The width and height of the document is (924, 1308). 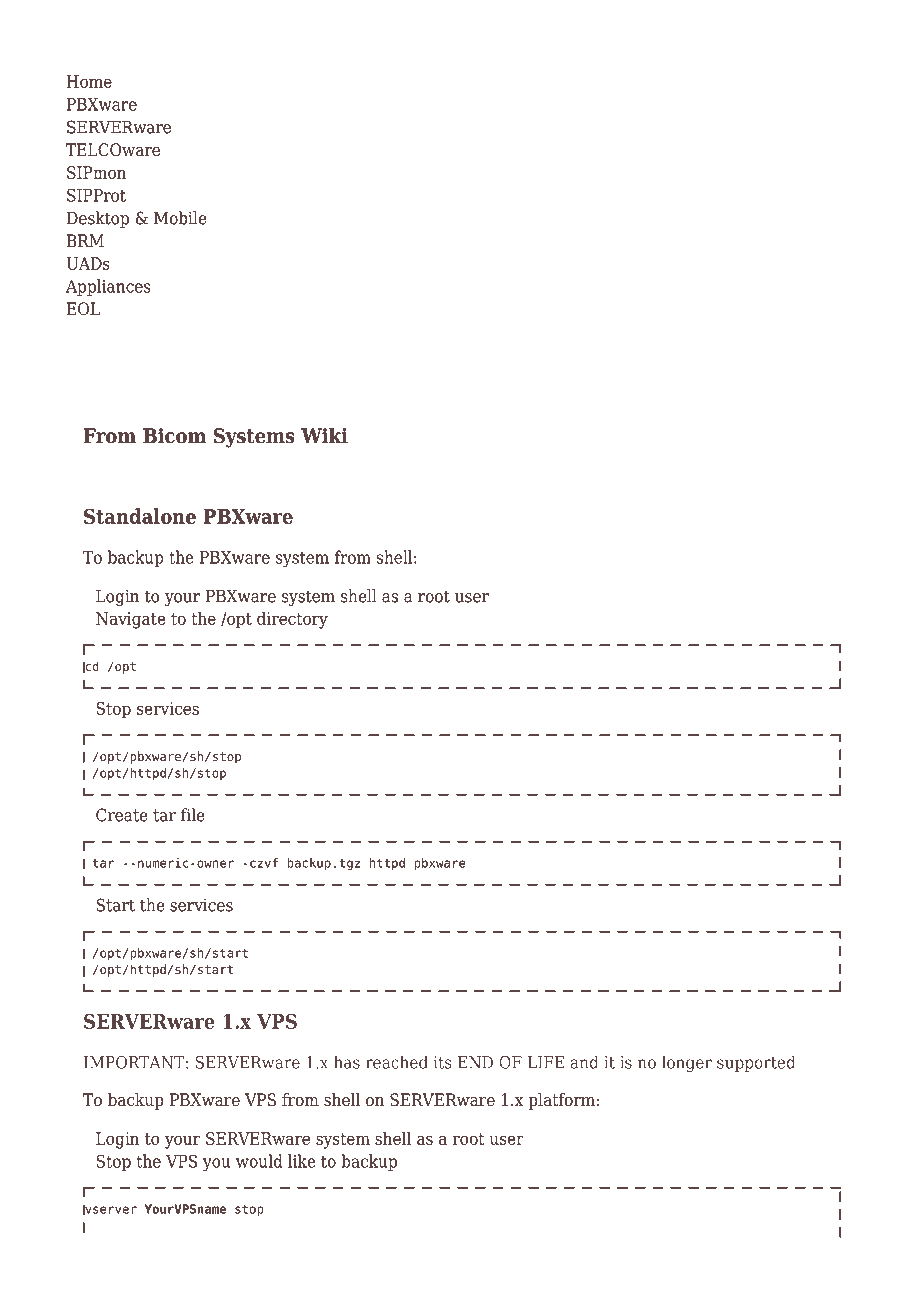 I want to click on Navigate, so click(x=131, y=620).
